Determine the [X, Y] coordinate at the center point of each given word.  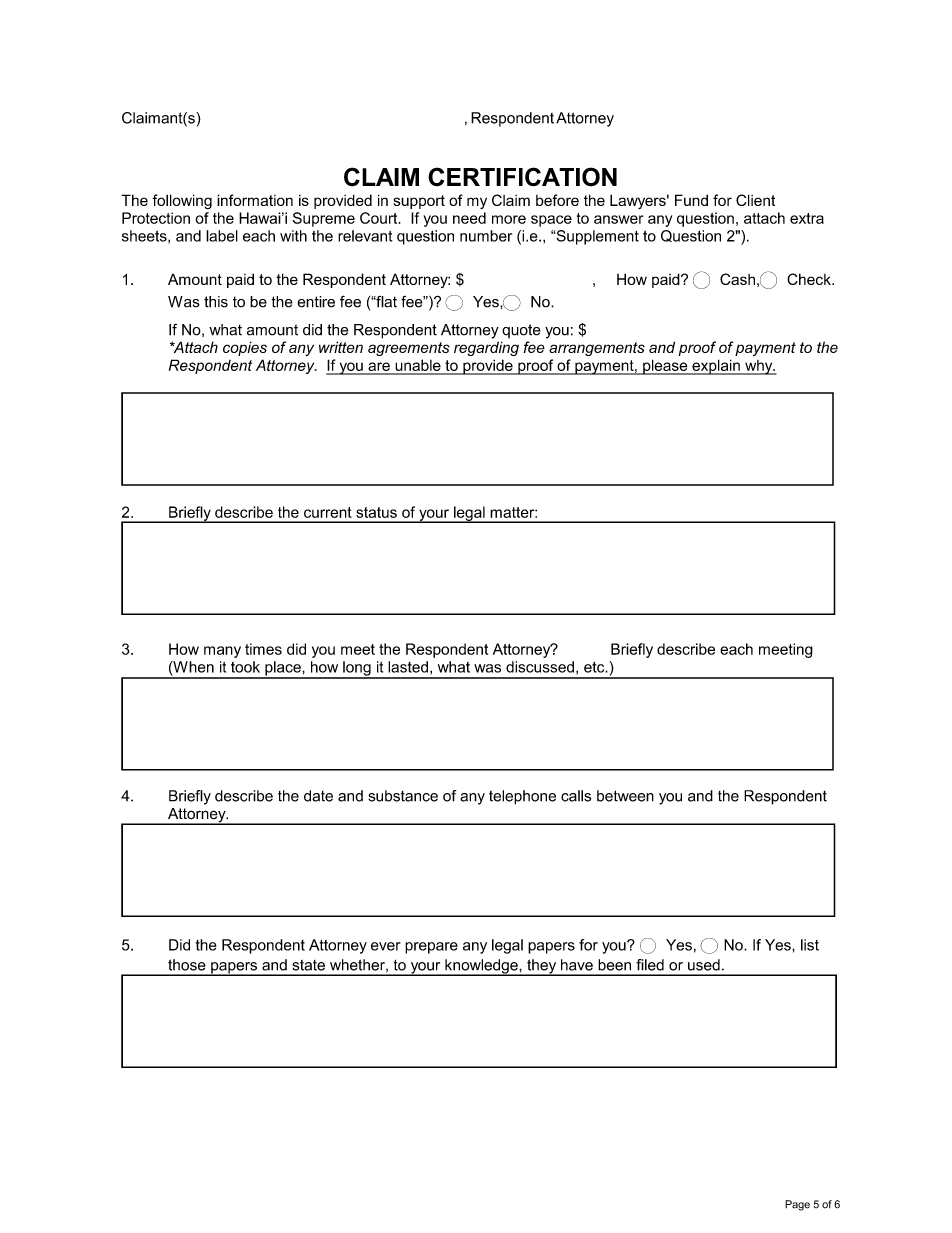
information [255, 200]
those [187, 965]
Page [797, 1205]
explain [716, 367]
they [542, 967]
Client [755, 200]
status [376, 512]
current [328, 512]
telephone [522, 797]
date [318, 796]
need [469, 218]
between [625, 796]
